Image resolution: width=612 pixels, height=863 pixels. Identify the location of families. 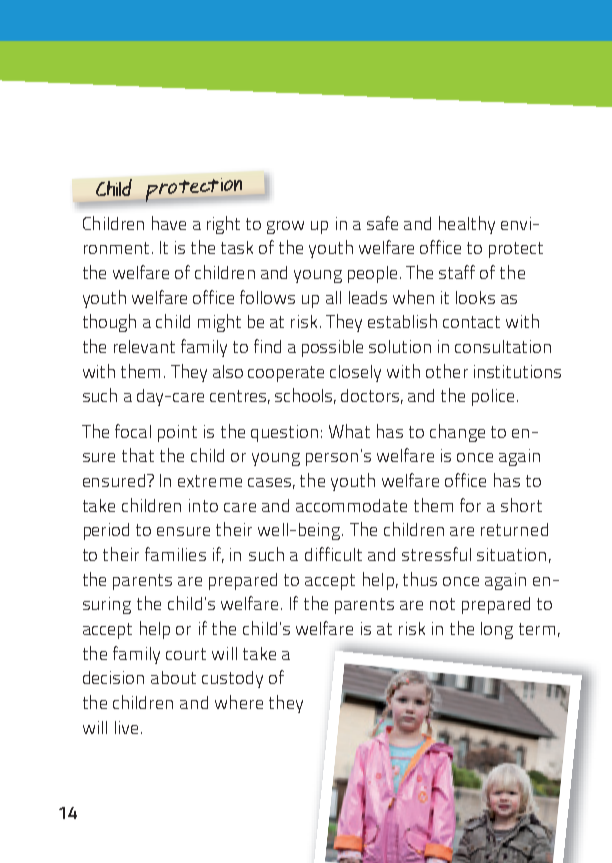
(175, 554).
